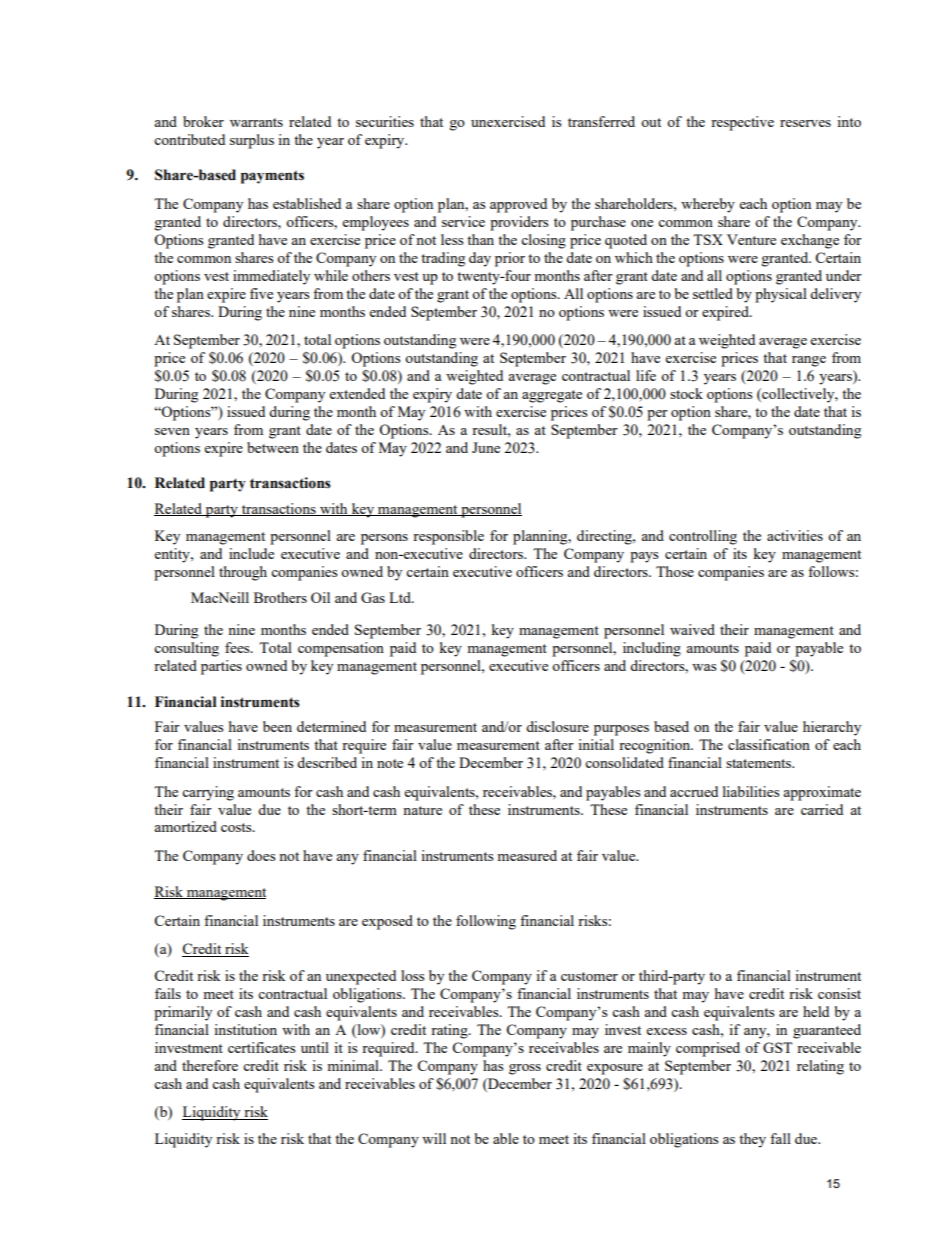 The width and height of the screenshot is (952, 1233). Describe the element at coordinates (557, 726) in the screenshot. I see `disclosure` at that location.
